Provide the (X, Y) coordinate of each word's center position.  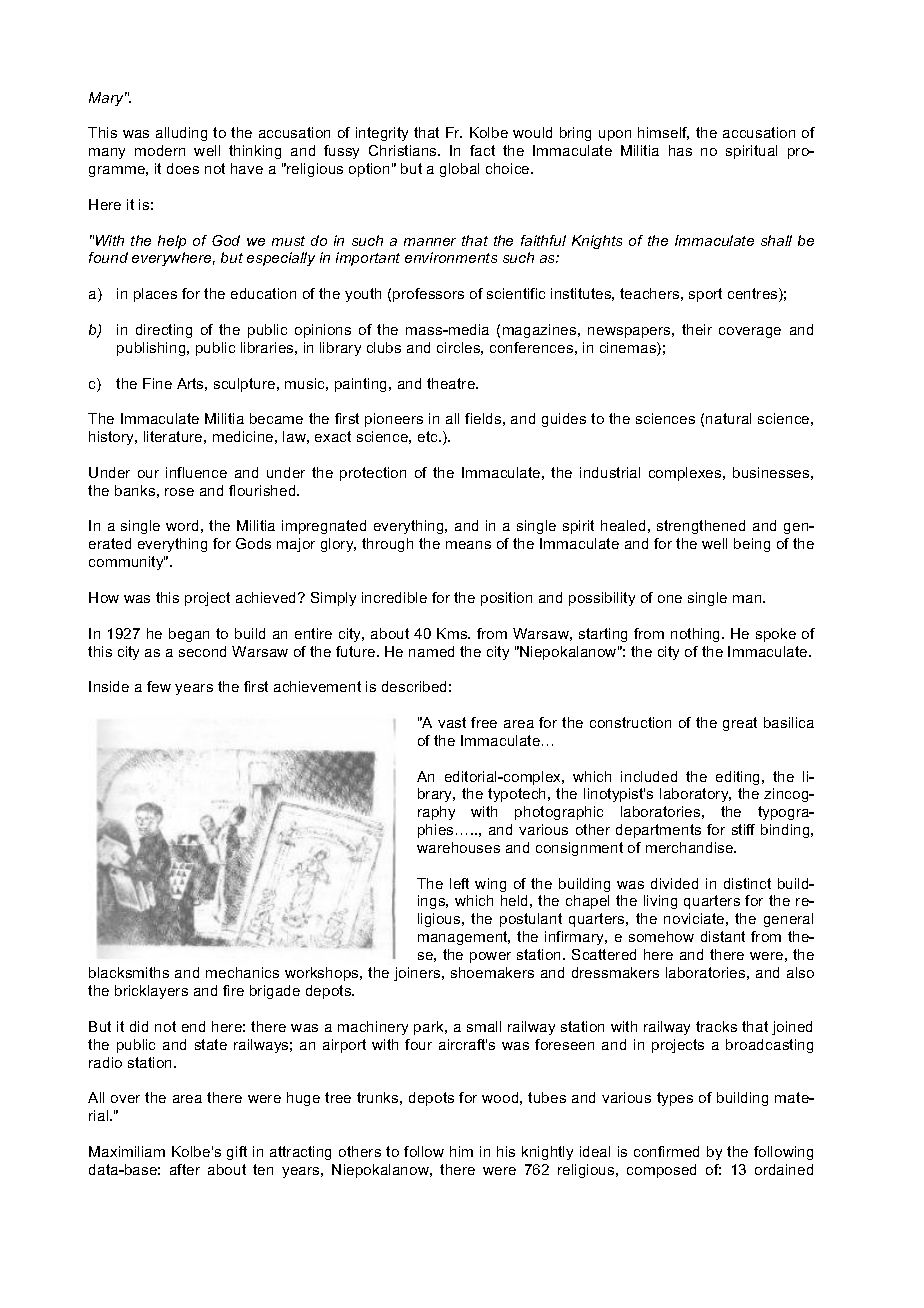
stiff (743, 829)
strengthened (701, 527)
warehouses (458, 847)
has (680, 150)
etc (429, 436)
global (459, 170)
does (183, 168)
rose (179, 492)
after (185, 1169)
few (159, 686)
